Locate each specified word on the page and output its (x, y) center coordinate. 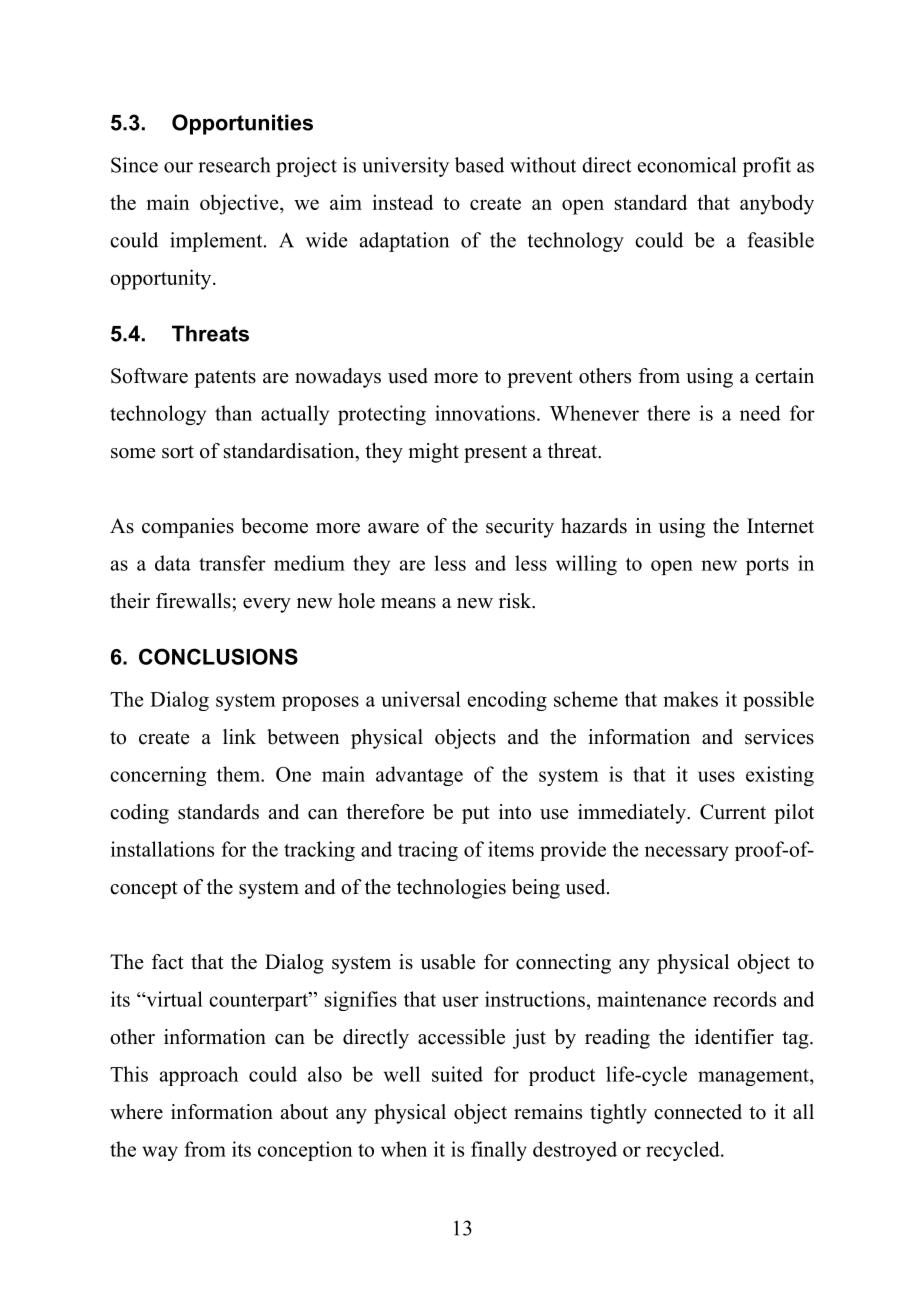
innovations (485, 413)
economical (687, 165)
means (408, 603)
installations (162, 849)
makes (690, 699)
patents (225, 379)
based (479, 165)
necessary (687, 853)
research (234, 165)
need (760, 413)
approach (199, 1076)
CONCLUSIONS (218, 656)
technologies (451, 889)
